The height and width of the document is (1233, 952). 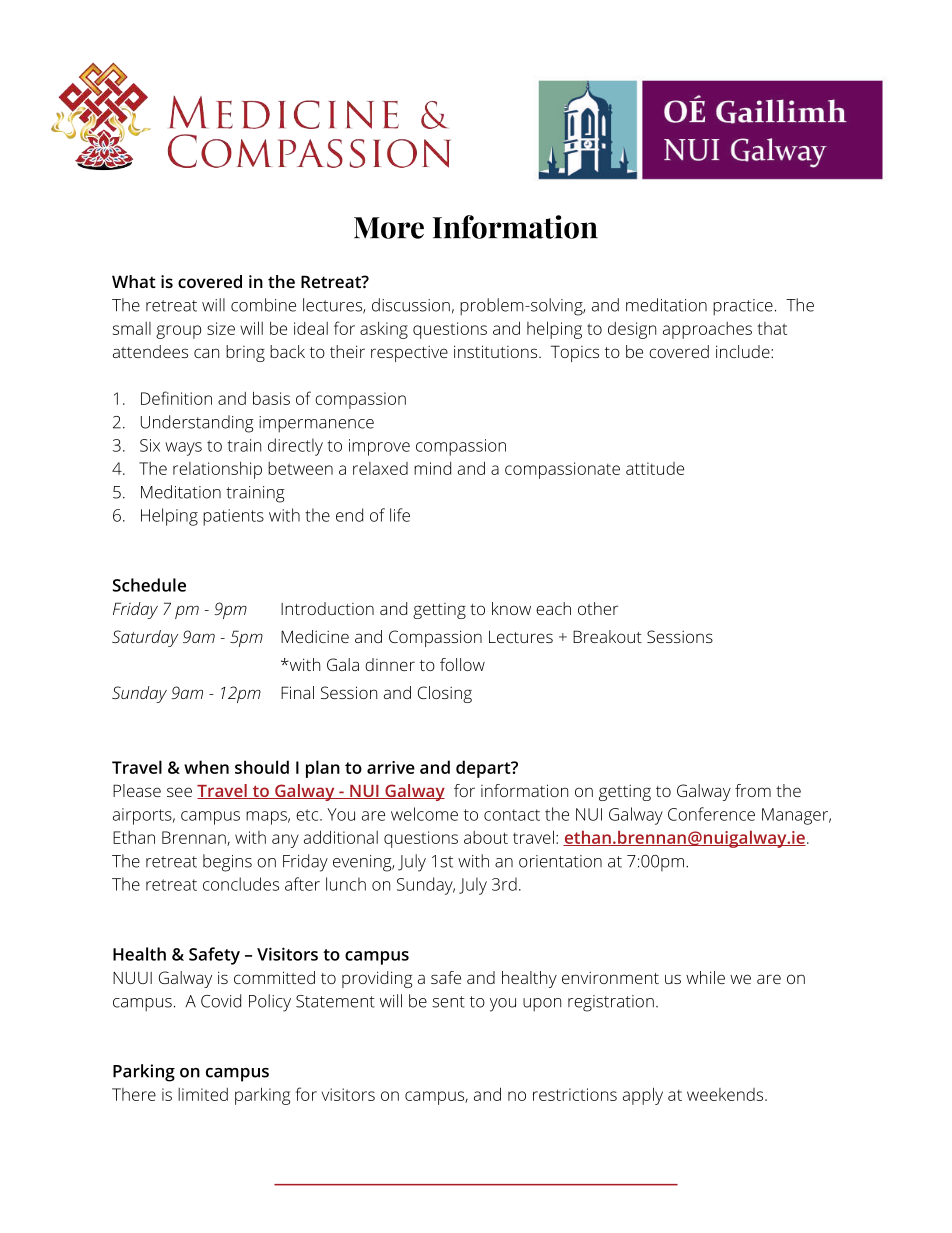 What do you see at coordinates (203, 1094) in the document?
I see `limited` at bounding box center [203, 1094].
